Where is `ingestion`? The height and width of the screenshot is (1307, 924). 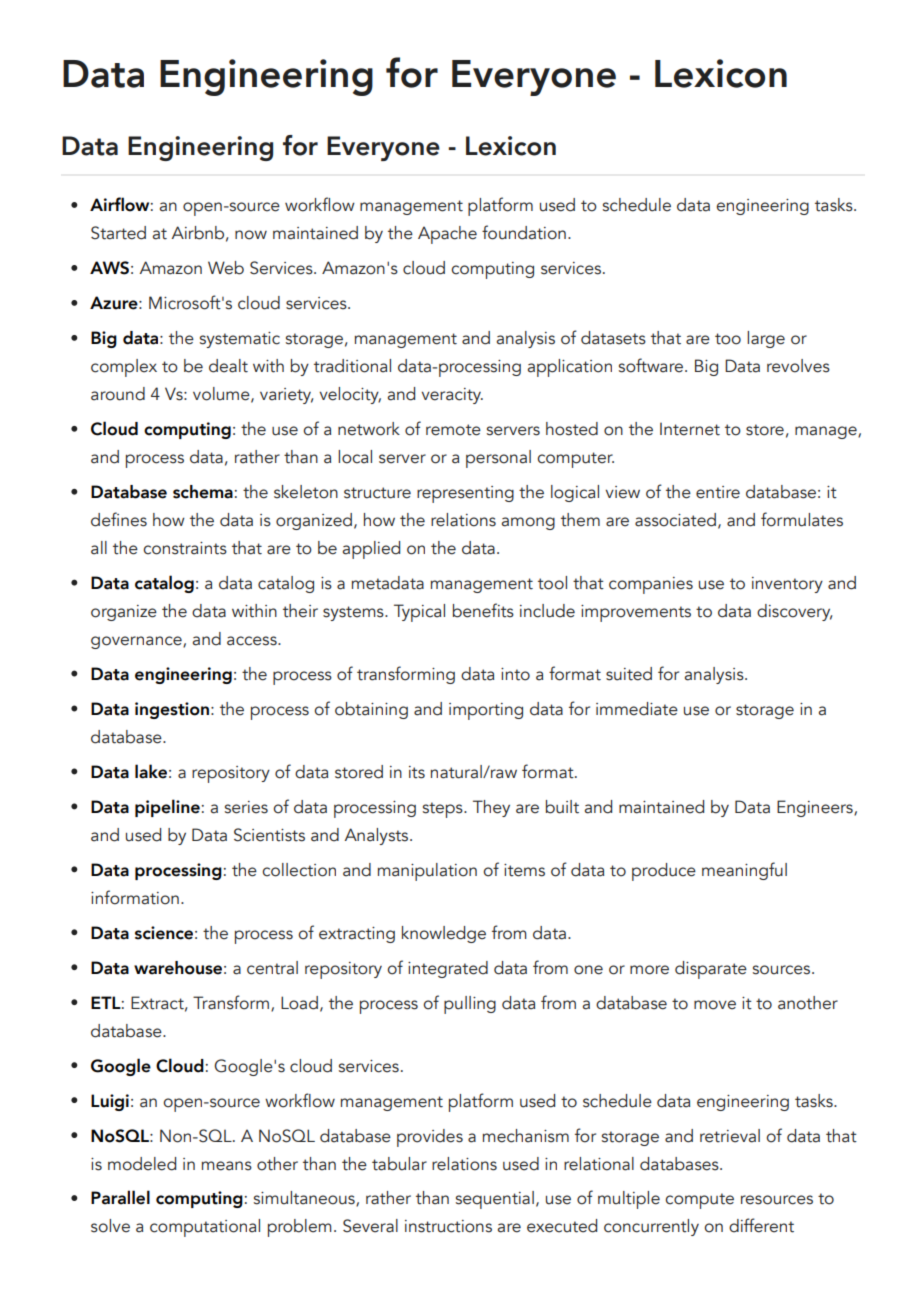 ingestion is located at coordinates (172, 710).
